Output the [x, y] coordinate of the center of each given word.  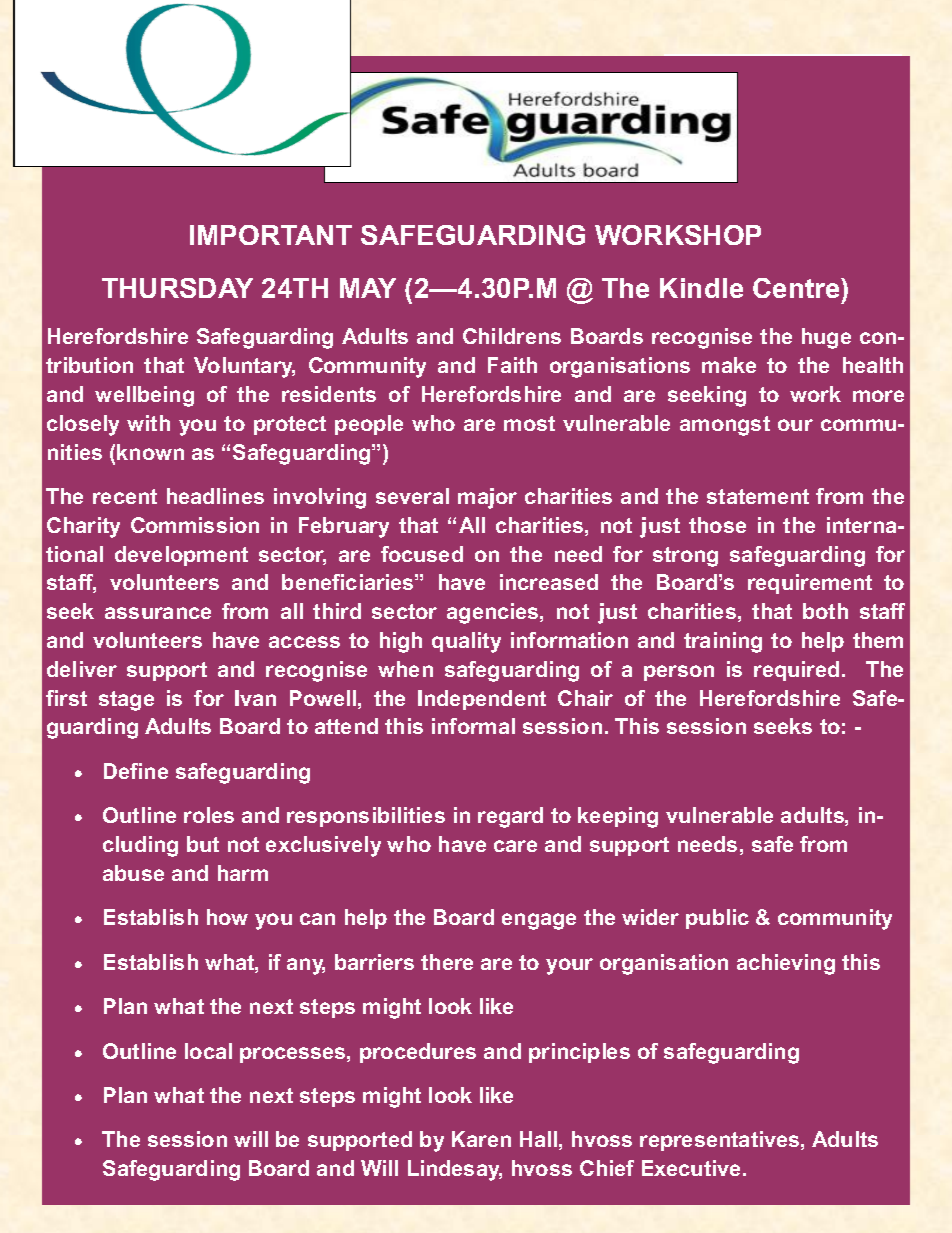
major [487, 498]
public [717, 919]
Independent [482, 700]
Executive [691, 1168]
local [208, 1051]
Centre [797, 288]
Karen [481, 1139]
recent [125, 496]
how [227, 917]
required [796, 671]
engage [539, 921]
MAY [368, 288]
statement [758, 496]
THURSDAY [177, 288]
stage [126, 701]
